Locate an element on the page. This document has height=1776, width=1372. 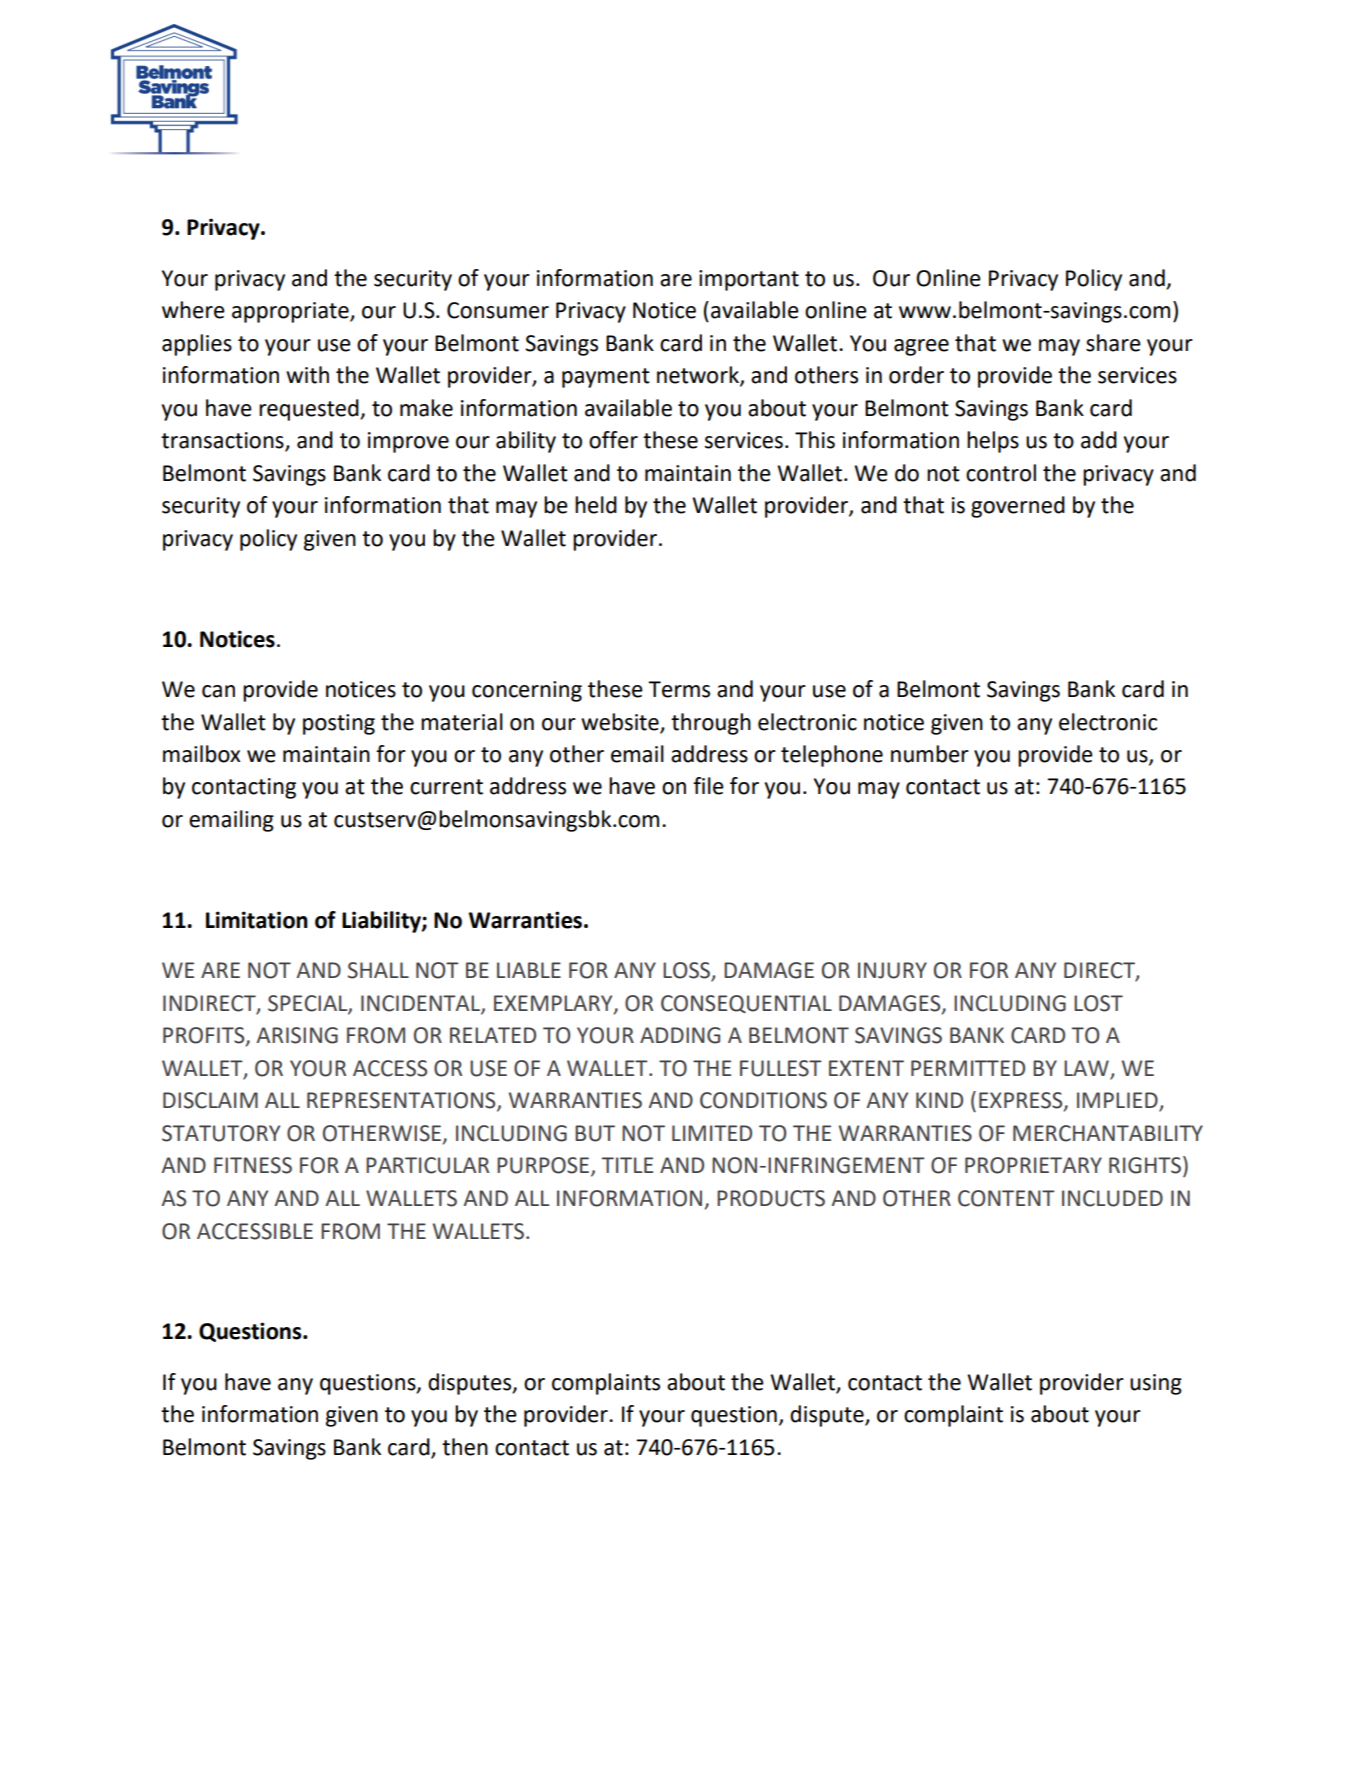
ADDING is located at coordinates (680, 1035).
